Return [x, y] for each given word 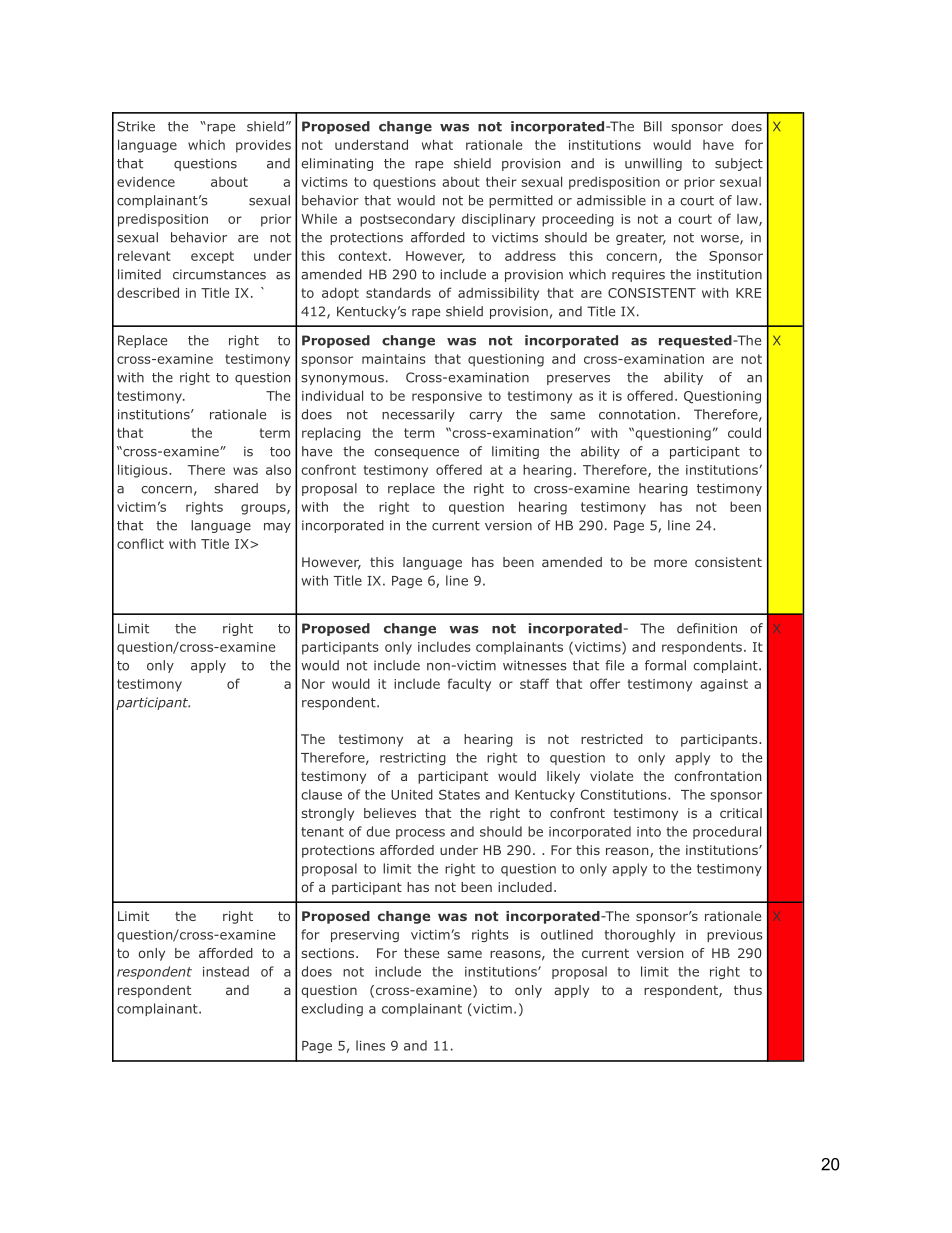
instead [226, 971]
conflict [140, 543]
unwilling [653, 164]
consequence [416, 454]
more [670, 563]
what [437, 144]
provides [263, 146]
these [421, 953]
